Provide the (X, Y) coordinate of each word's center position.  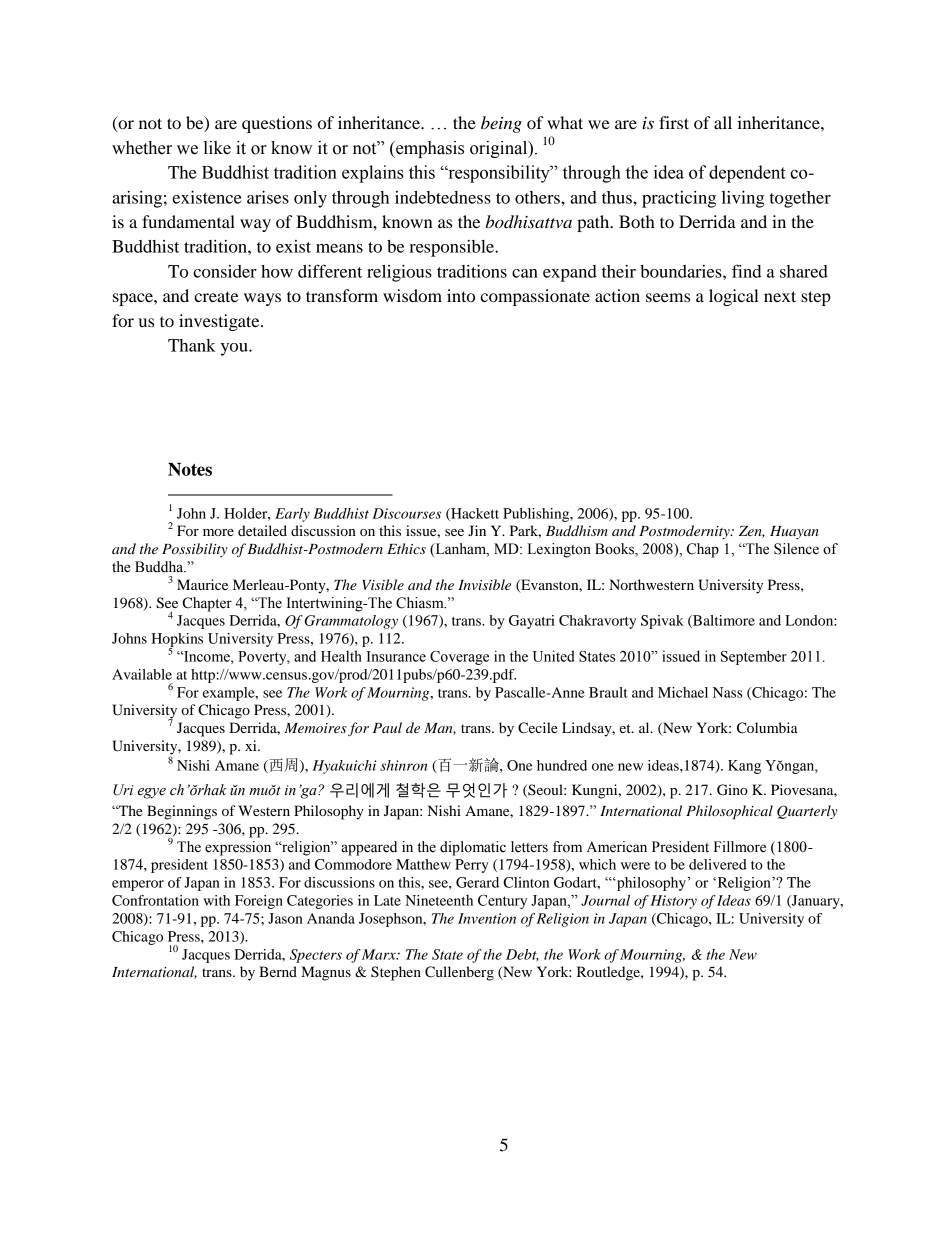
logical (734, 297)
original (500, 149)
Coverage (459, 658)
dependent (747, 174)
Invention (487, 918)
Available (142, 674)
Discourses (406, 513)
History (673, 902)
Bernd (278, 971)
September (754, 657)
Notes (190, 469)
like (217, 148)
